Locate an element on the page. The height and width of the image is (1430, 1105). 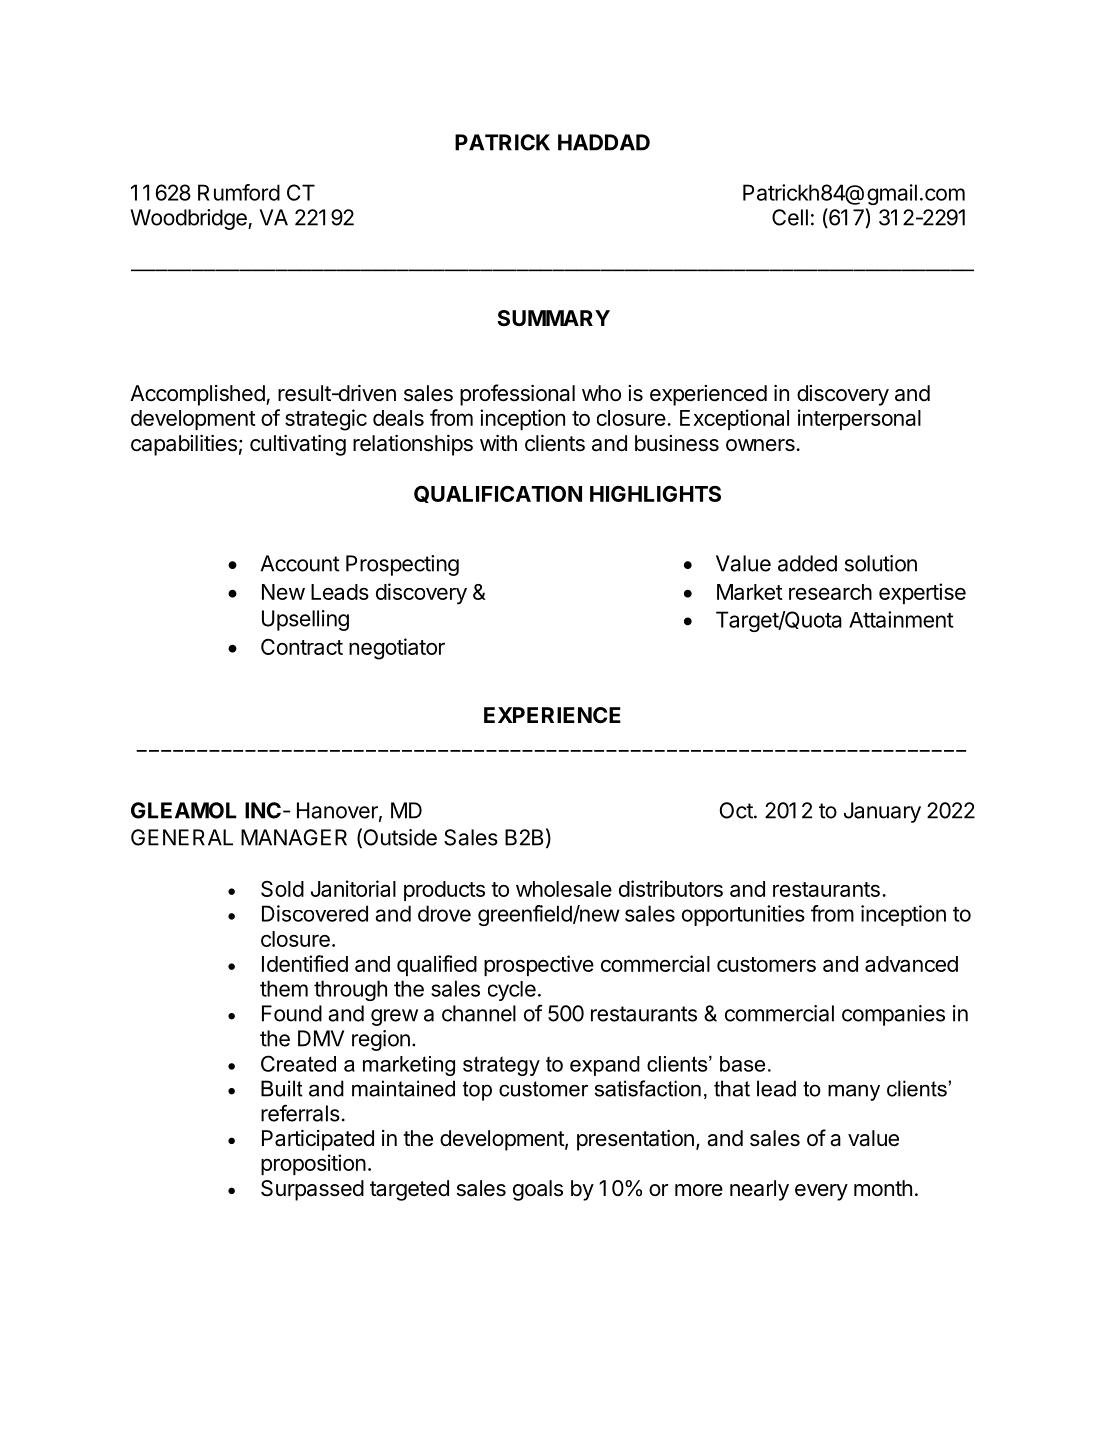
Cell is located at coordinates (790, 217).
